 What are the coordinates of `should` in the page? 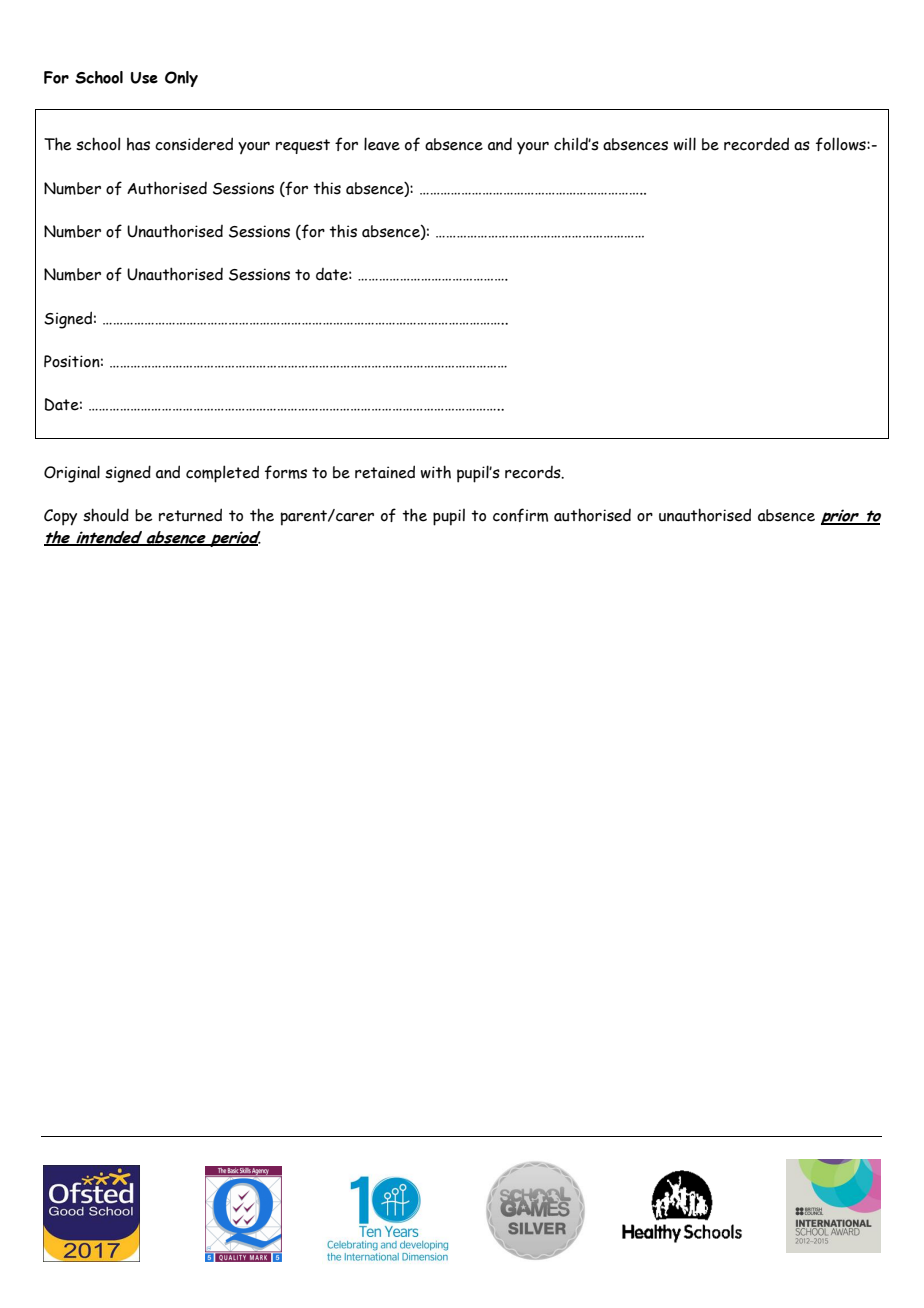 It's located at (106, 515).
